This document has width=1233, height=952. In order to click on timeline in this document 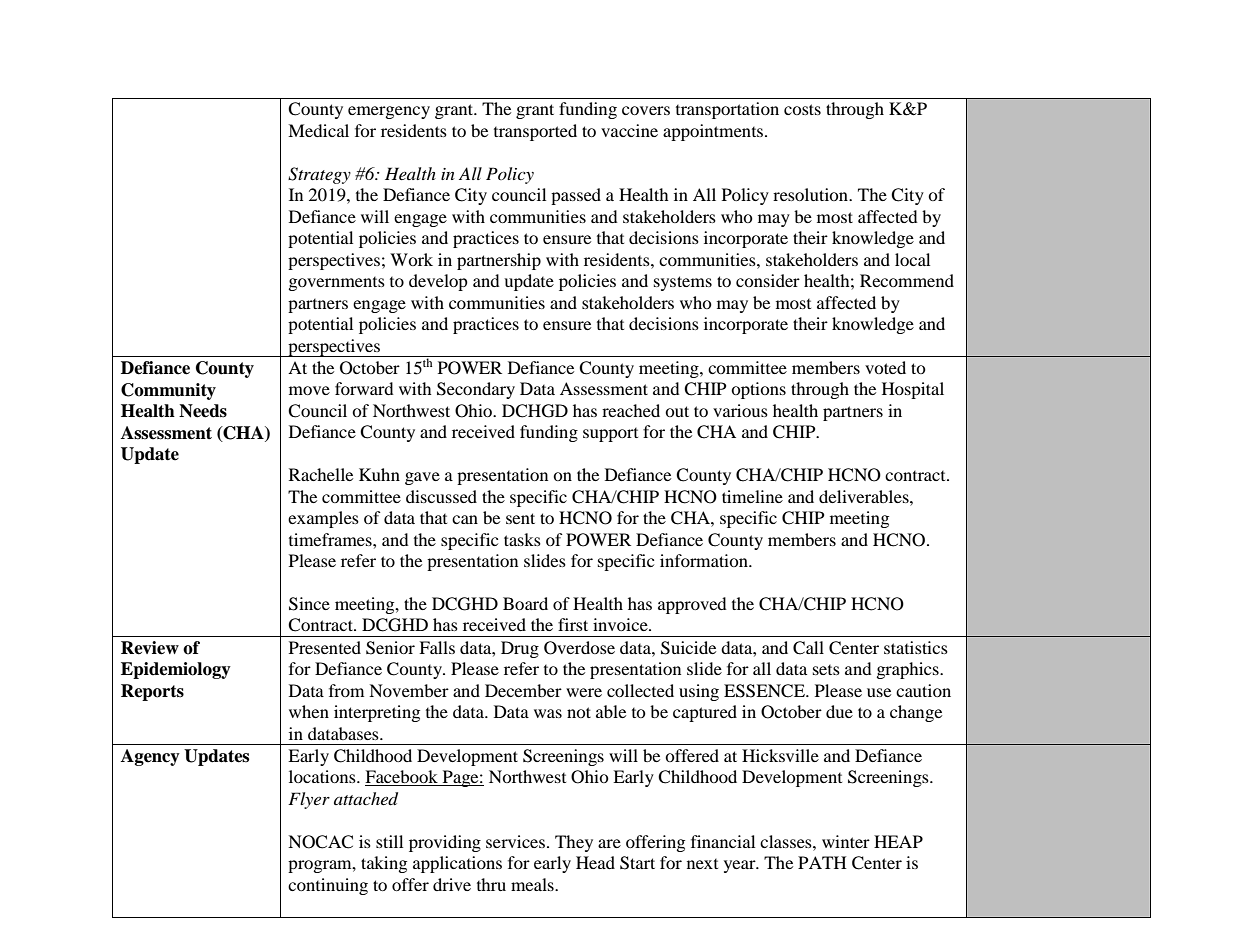, I will do `click(752, 496)`.
